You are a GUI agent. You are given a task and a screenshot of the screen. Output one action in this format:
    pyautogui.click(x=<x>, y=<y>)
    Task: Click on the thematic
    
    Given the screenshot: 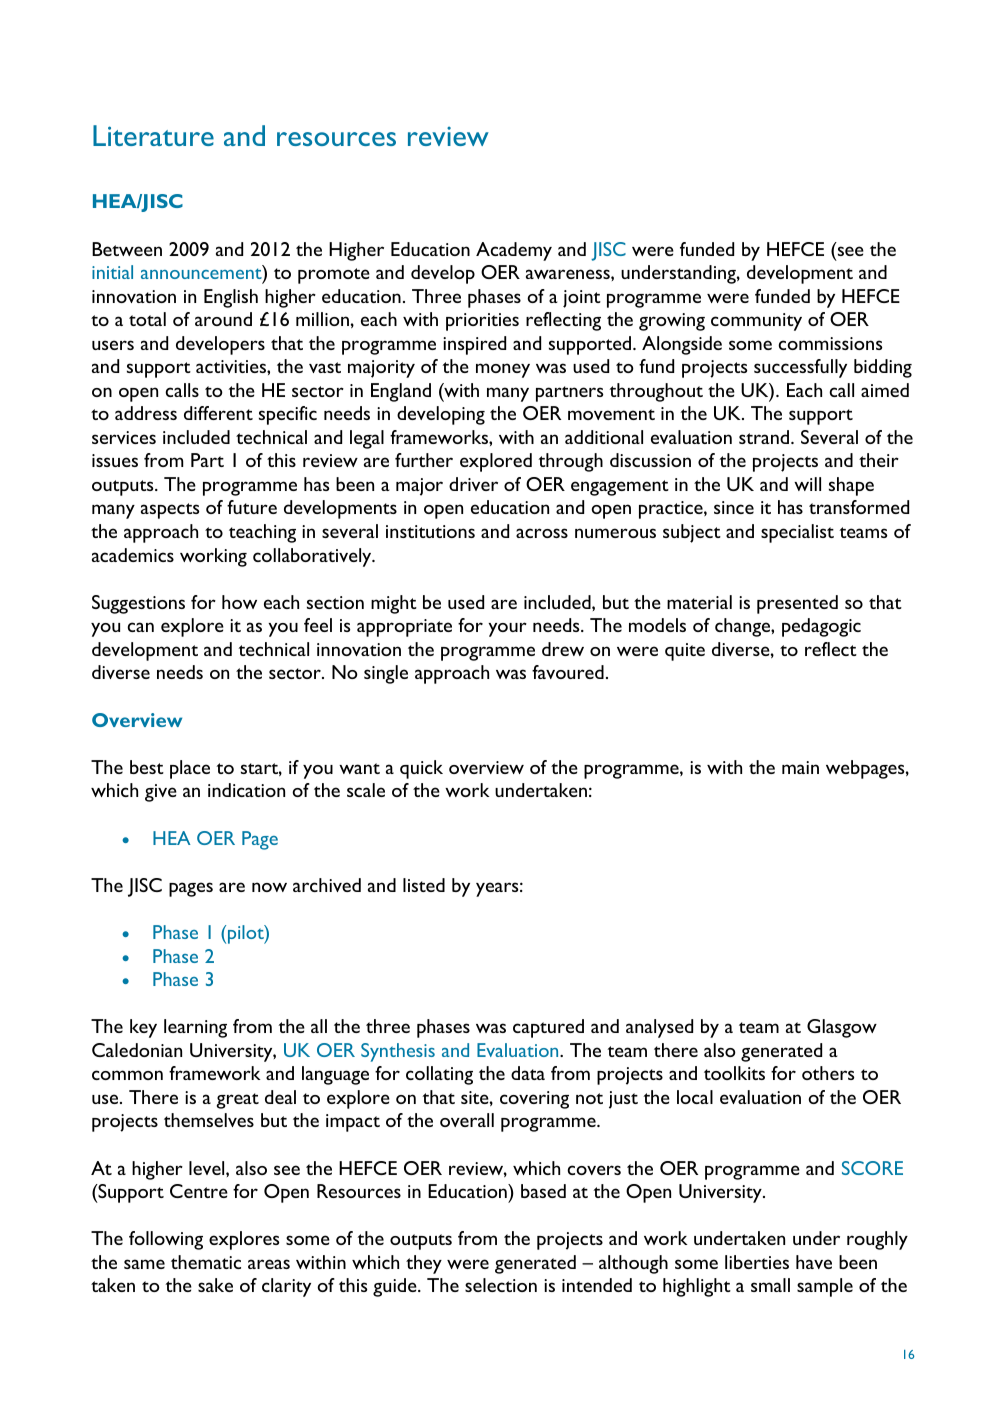 What is the action you would take?
    pyautogui.click(x=206, y=1262)
